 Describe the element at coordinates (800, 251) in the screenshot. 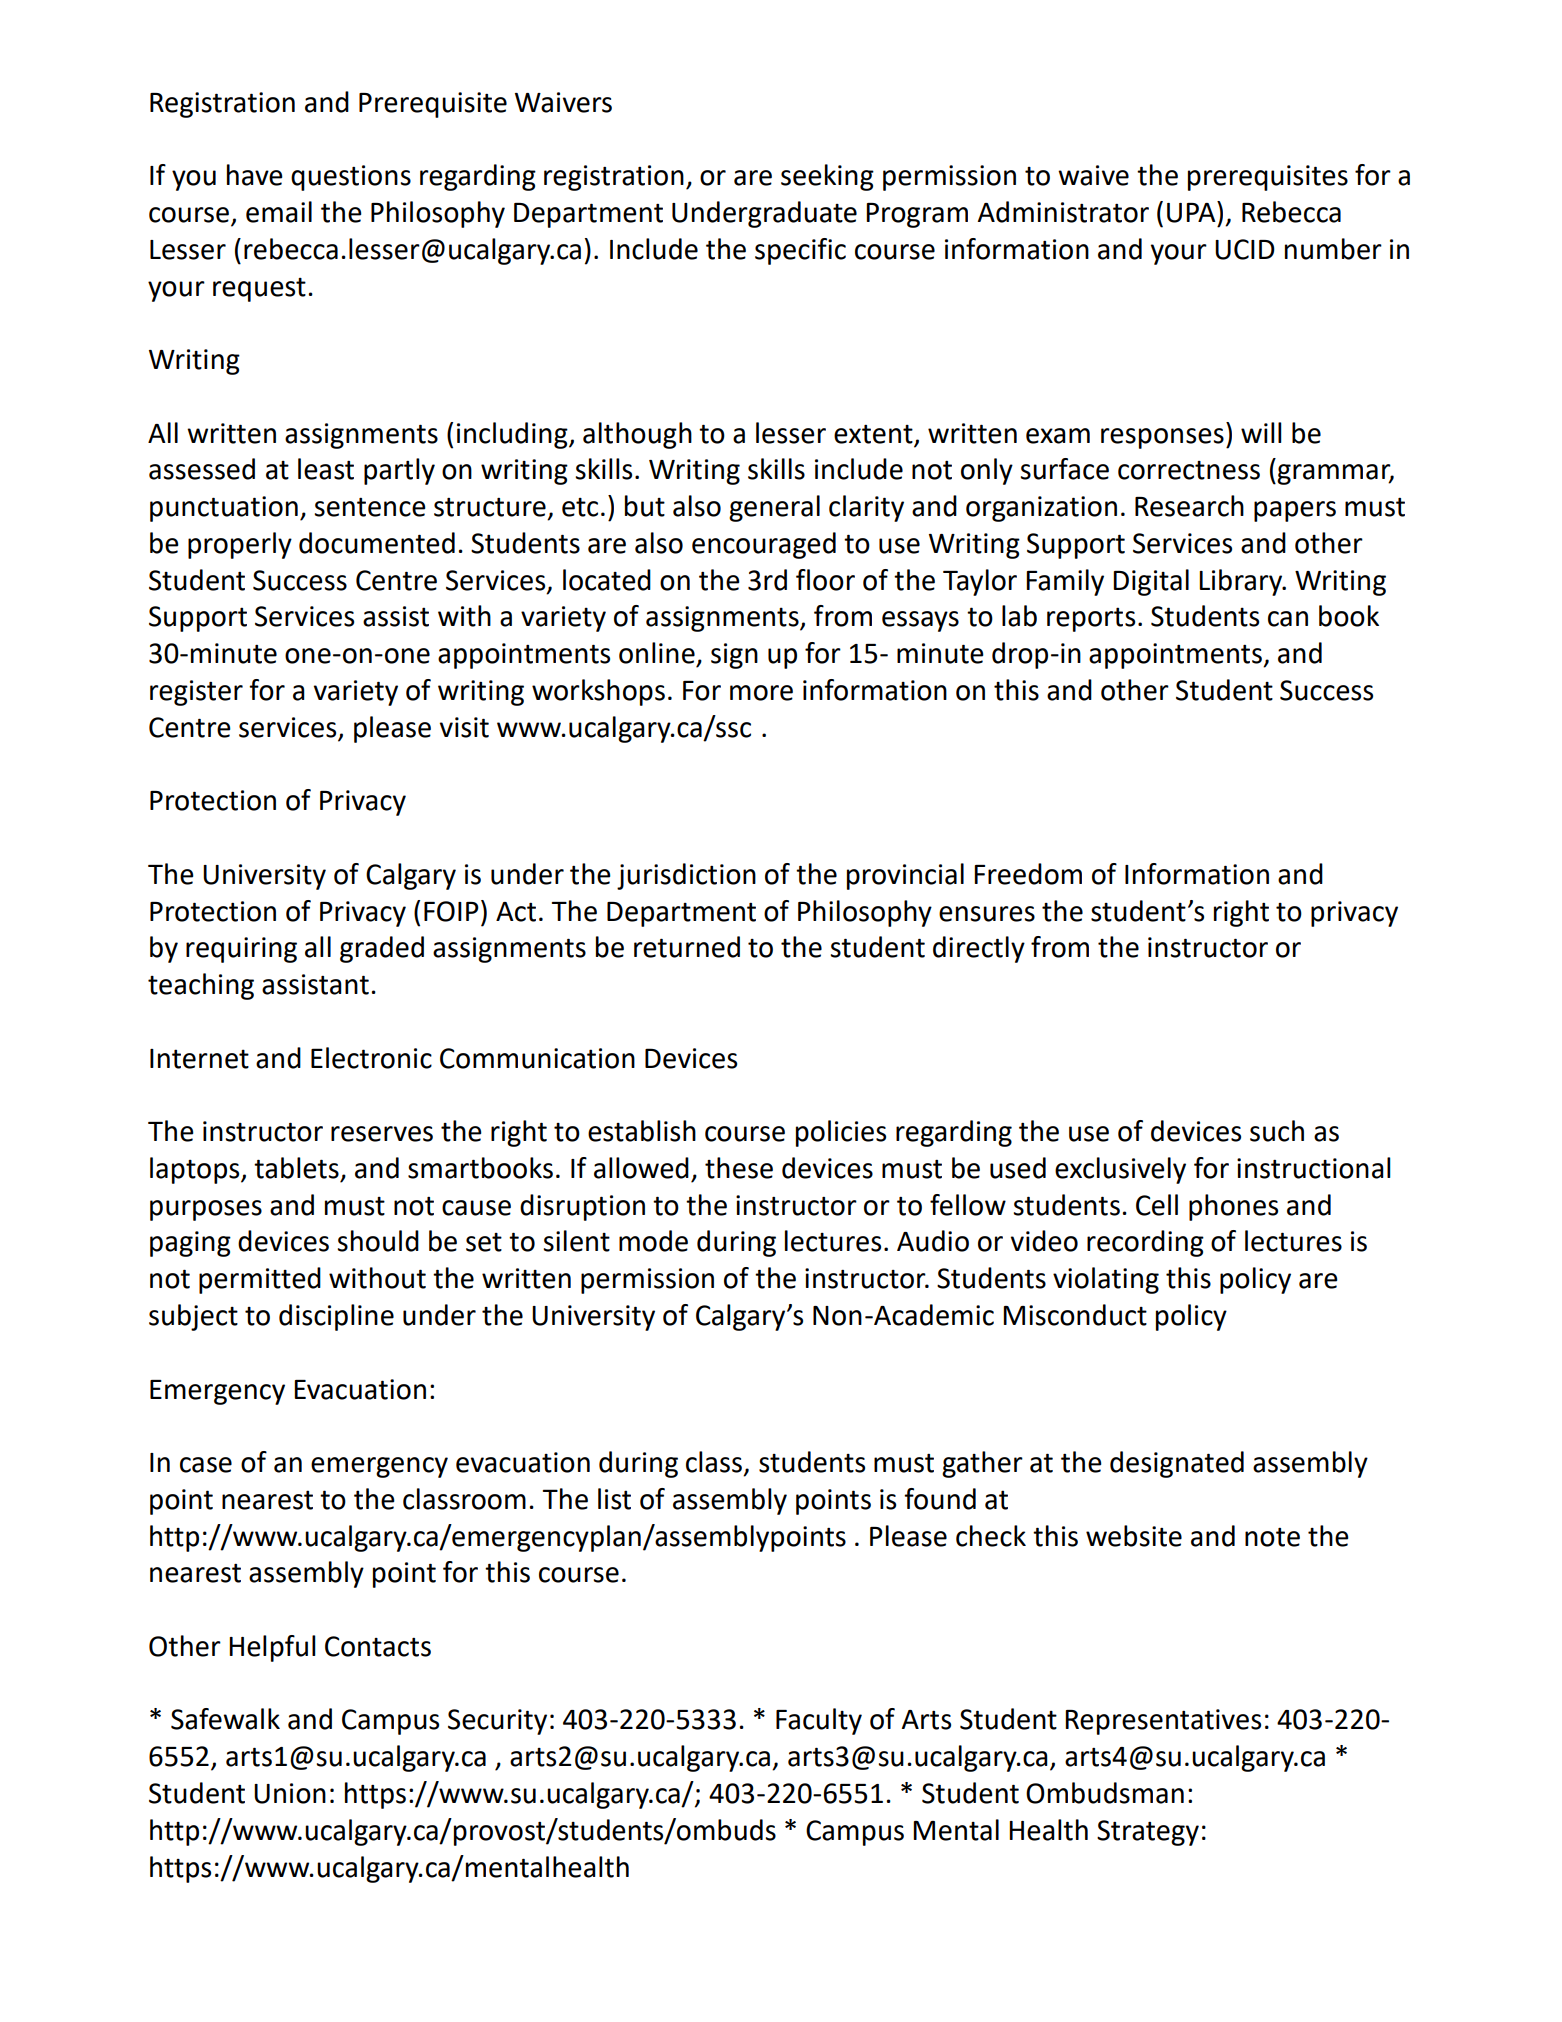

I see `specific` at that location.
